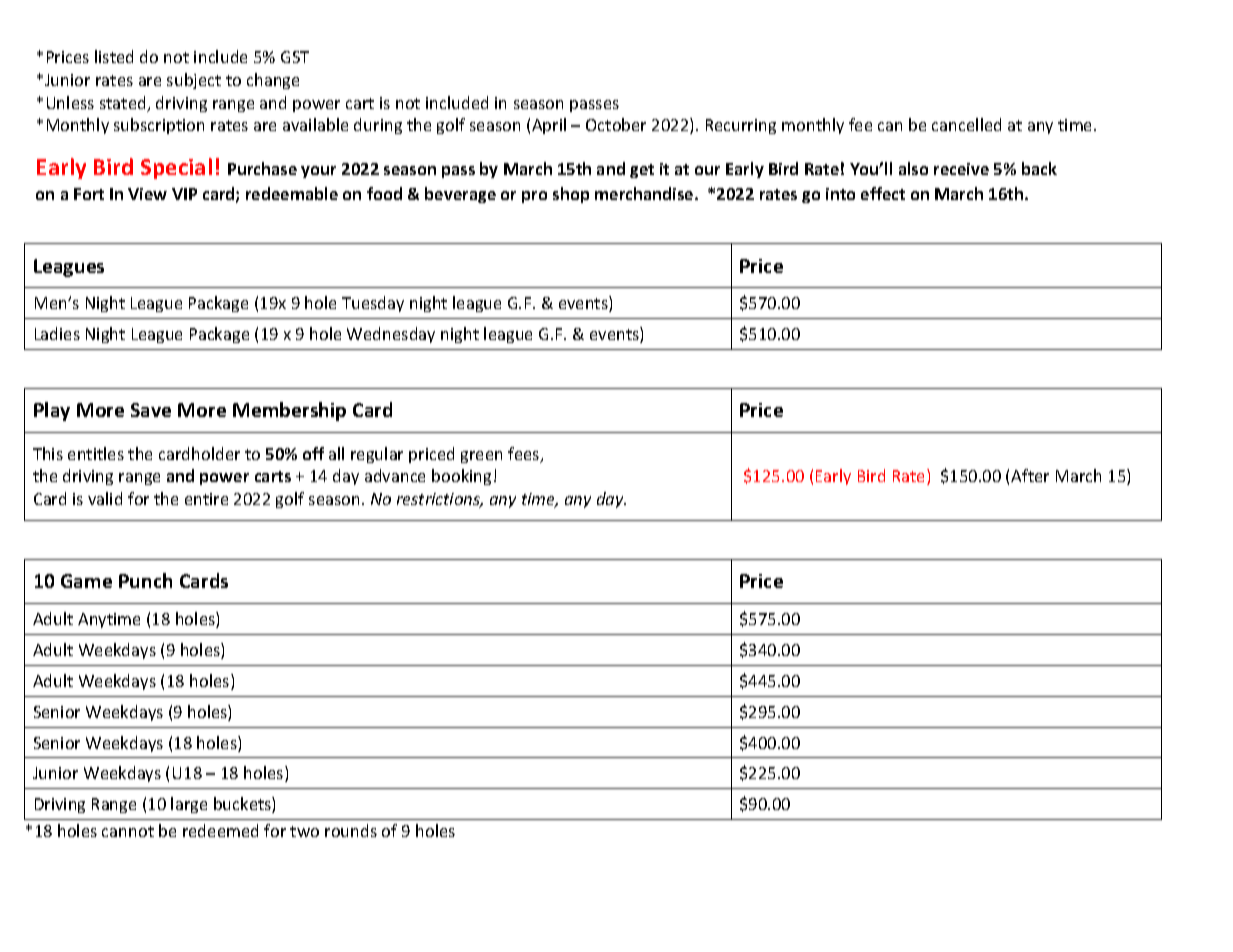 Image resolution: width=1233 pixels, height=952 pixels. What do you see at coordinates (194, 81) in the screenshot?
I see `subject` at bounding box center [194, 81].
